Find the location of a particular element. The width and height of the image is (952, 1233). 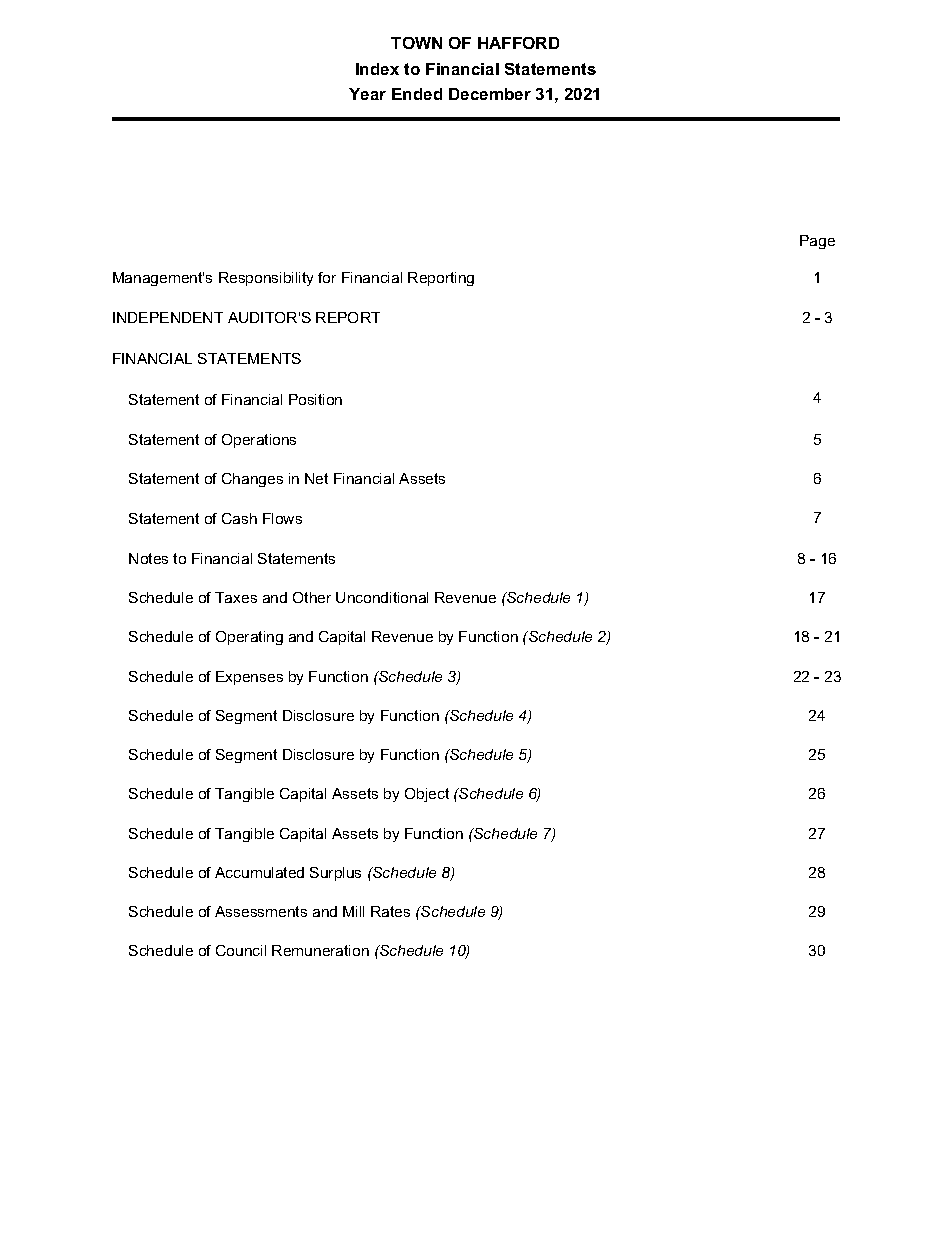

Assessments is located at coordinates (261, 911).
